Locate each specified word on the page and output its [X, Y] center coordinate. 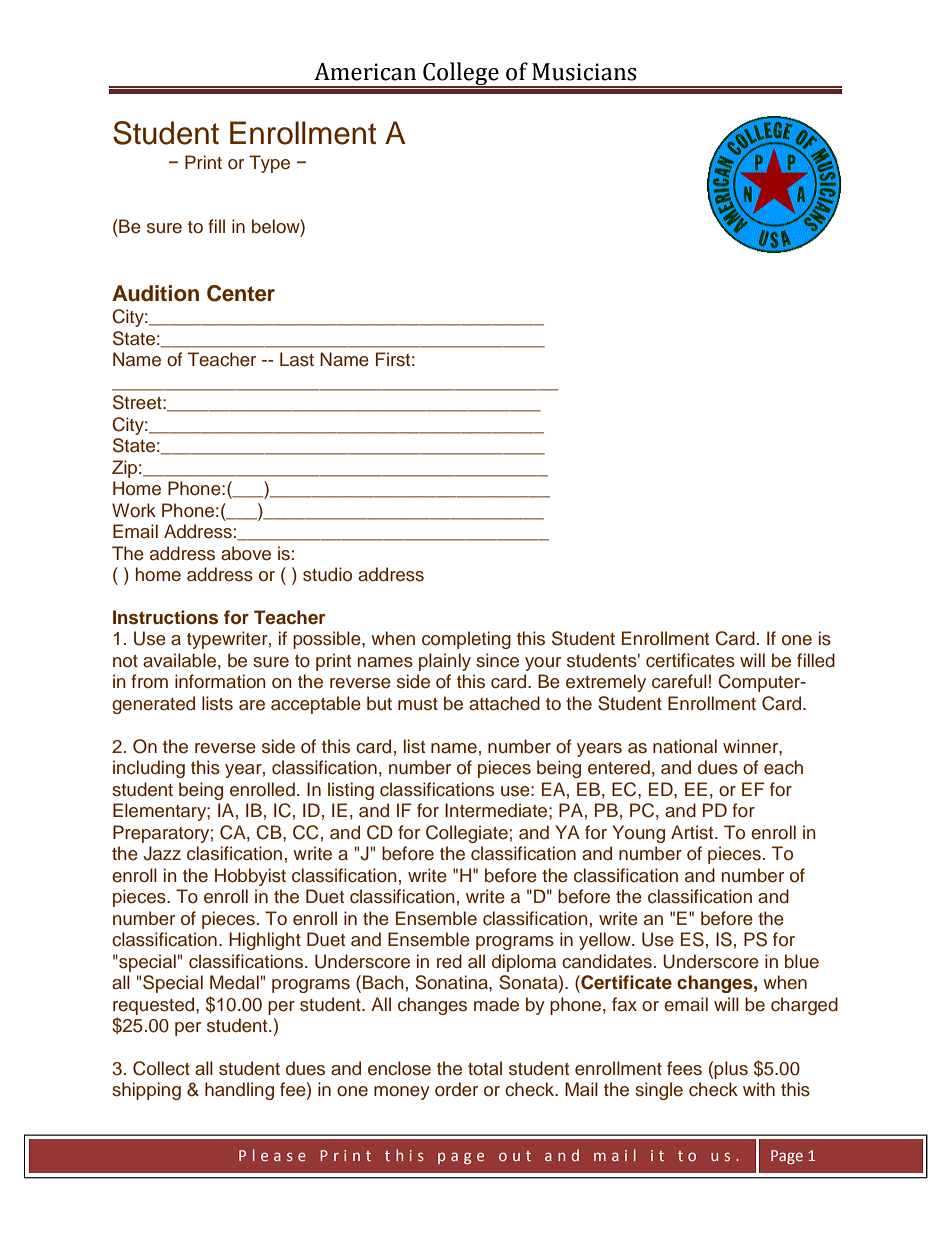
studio [327, 574]
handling [239, 1091]
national [685, 746]
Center [241, 293]
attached [504, 703]
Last [297, 359]
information [220, 681]
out [515, 1156]
